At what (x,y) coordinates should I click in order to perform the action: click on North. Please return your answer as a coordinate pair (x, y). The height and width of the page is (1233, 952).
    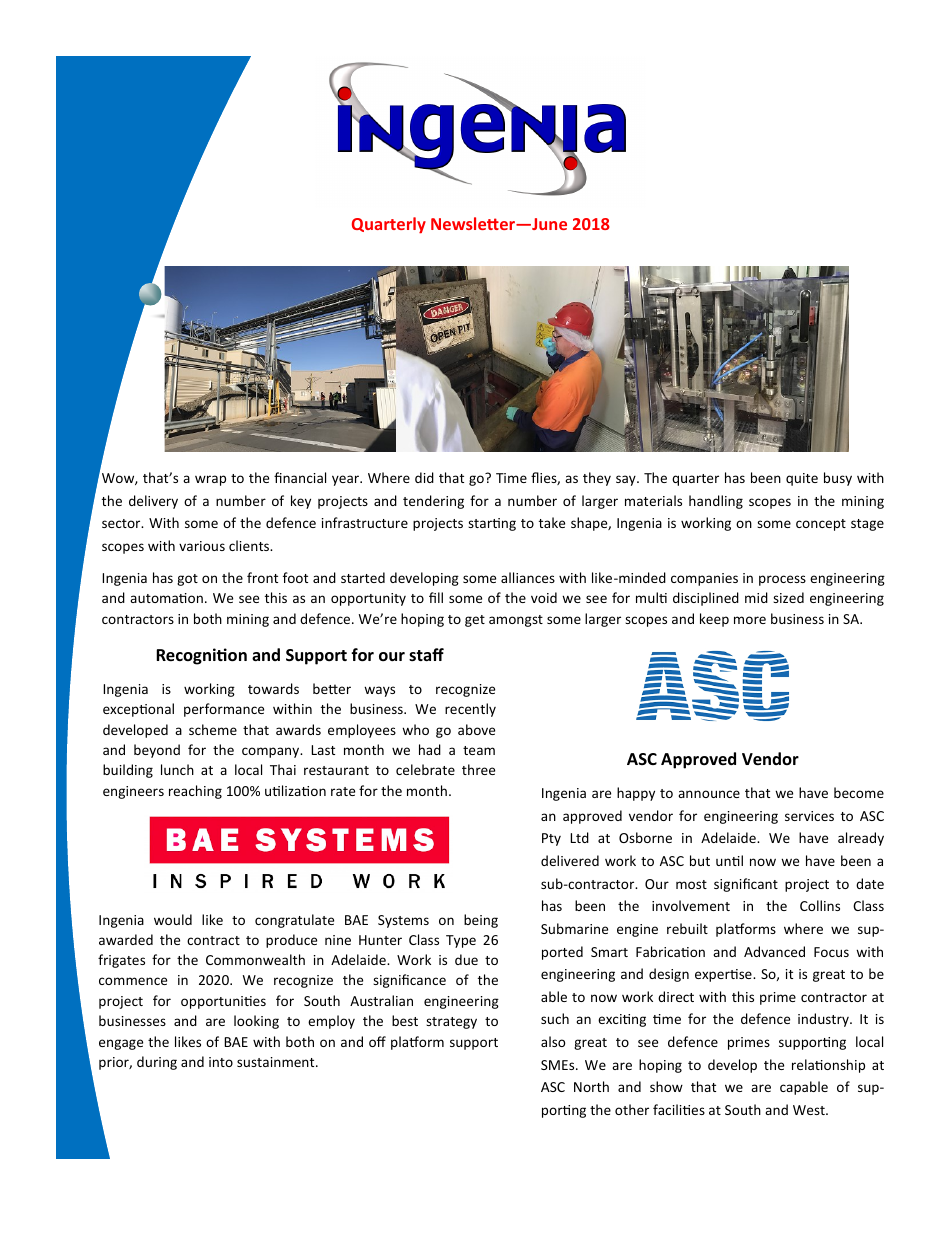
    Looking at the image, I should click on (591, 1086).
